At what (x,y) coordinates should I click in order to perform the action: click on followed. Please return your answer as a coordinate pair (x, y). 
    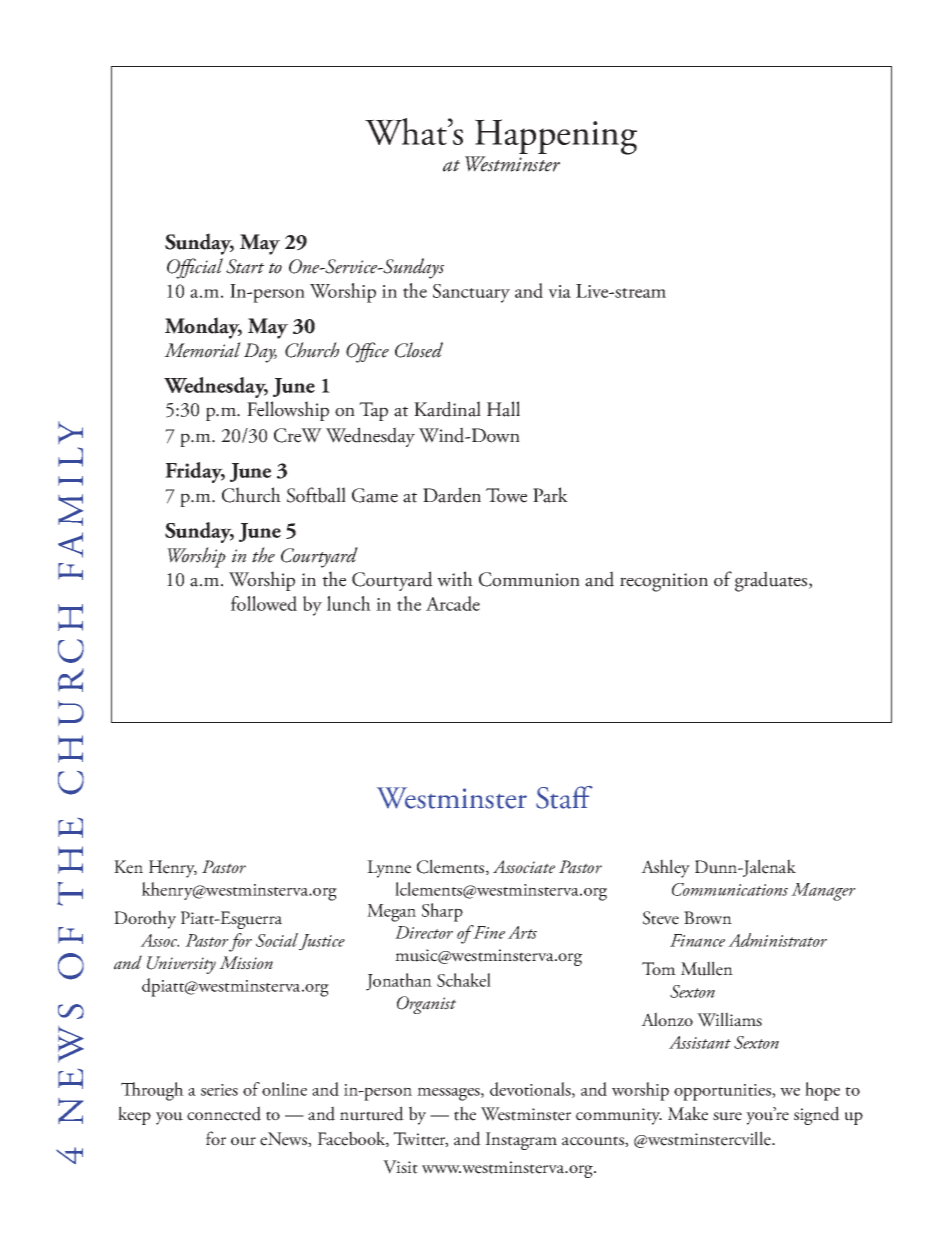
    Looking at the image, I should click on (264, 603).
